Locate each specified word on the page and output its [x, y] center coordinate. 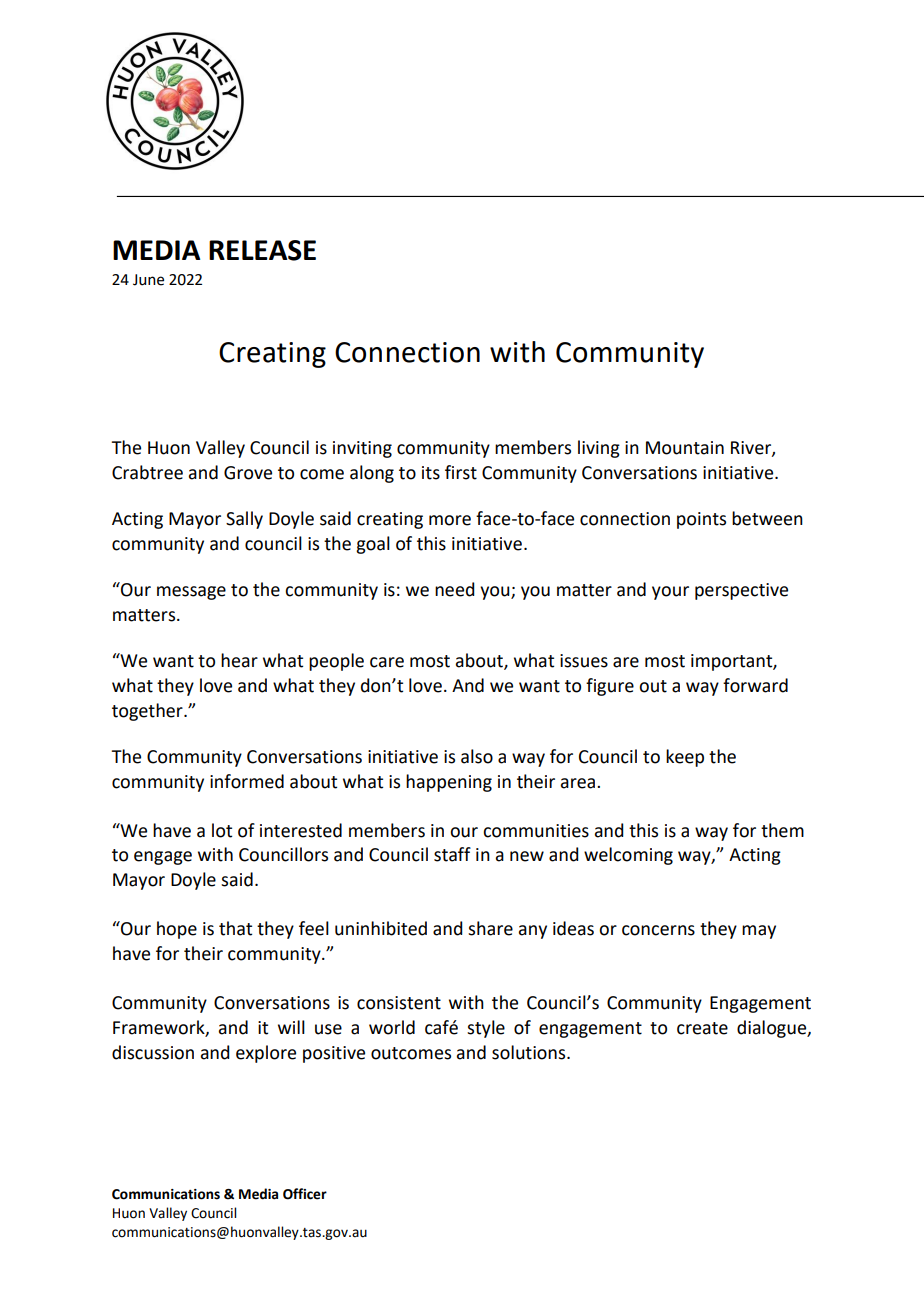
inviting [362, 449]
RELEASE [262, 250]
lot [222, 830]
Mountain [685, 448]
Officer [305, 1194]
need [455, 589]
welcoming [628, 856]
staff [452, 854]
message [191, 593]
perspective [741, 591]
